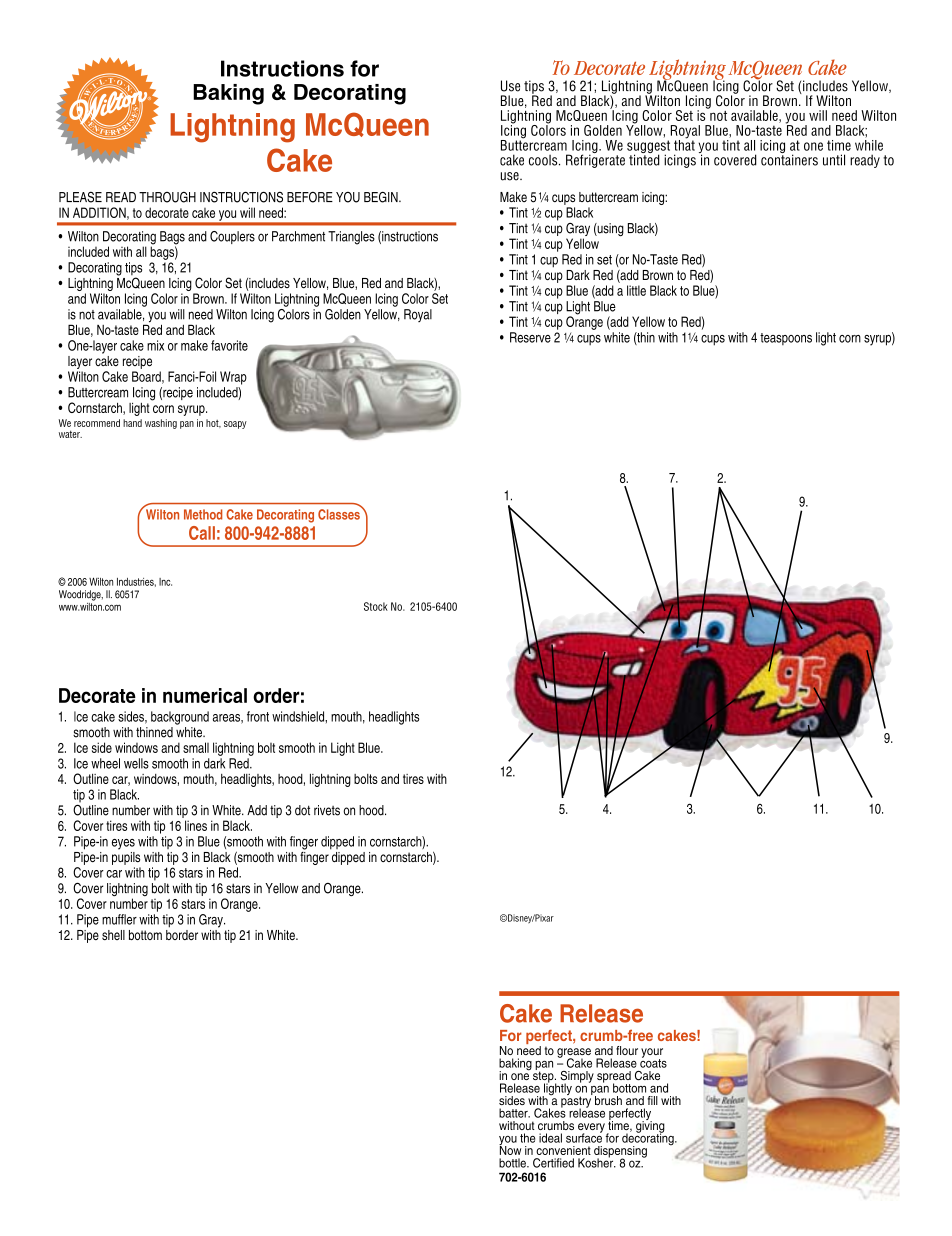 The width and height of the document is (952, 1236). What do you see at coordinates (789, 159) in the document?
I see `containers` at bounding box center [789, 159].
